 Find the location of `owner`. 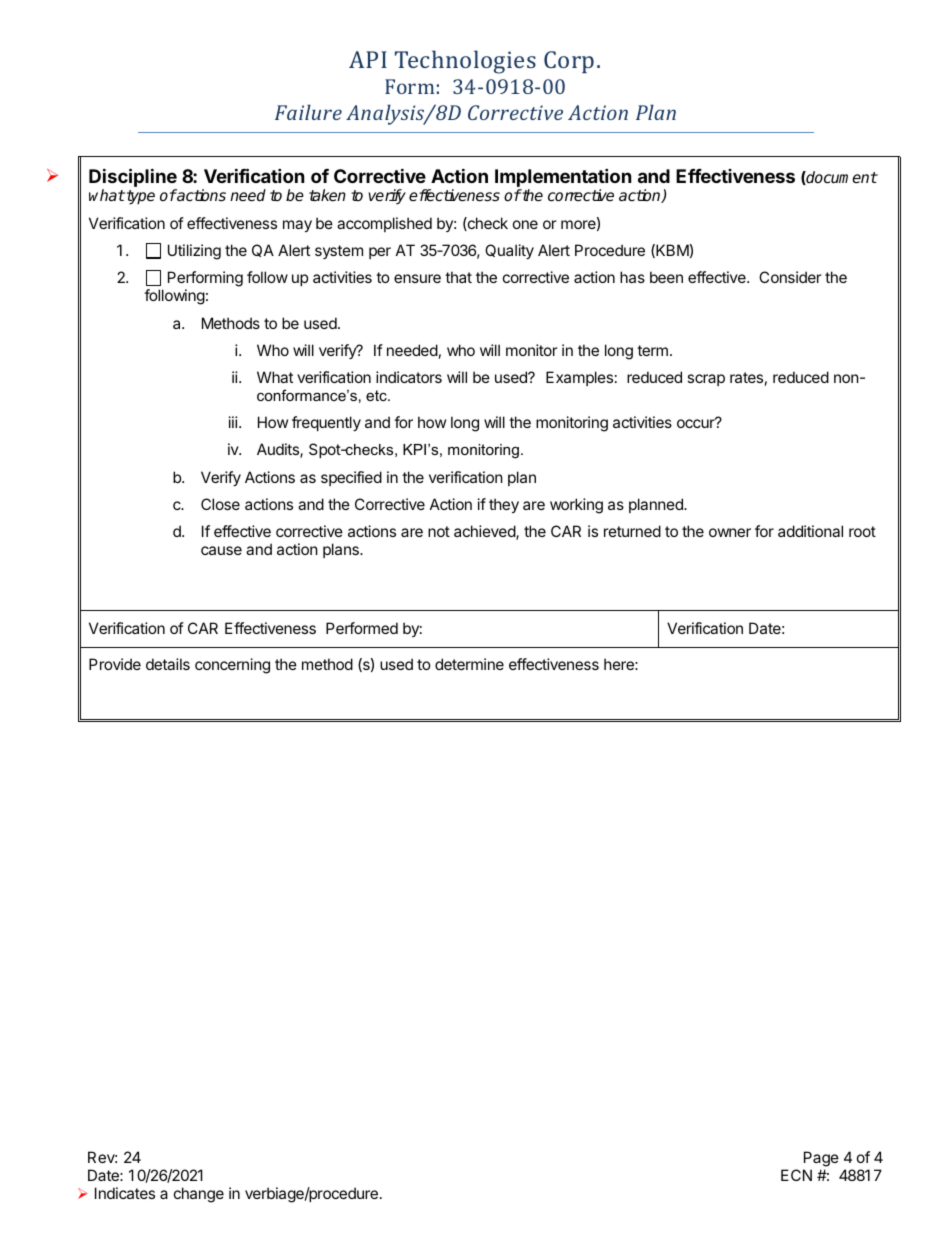

owner is located at coordinates (730, 532).
